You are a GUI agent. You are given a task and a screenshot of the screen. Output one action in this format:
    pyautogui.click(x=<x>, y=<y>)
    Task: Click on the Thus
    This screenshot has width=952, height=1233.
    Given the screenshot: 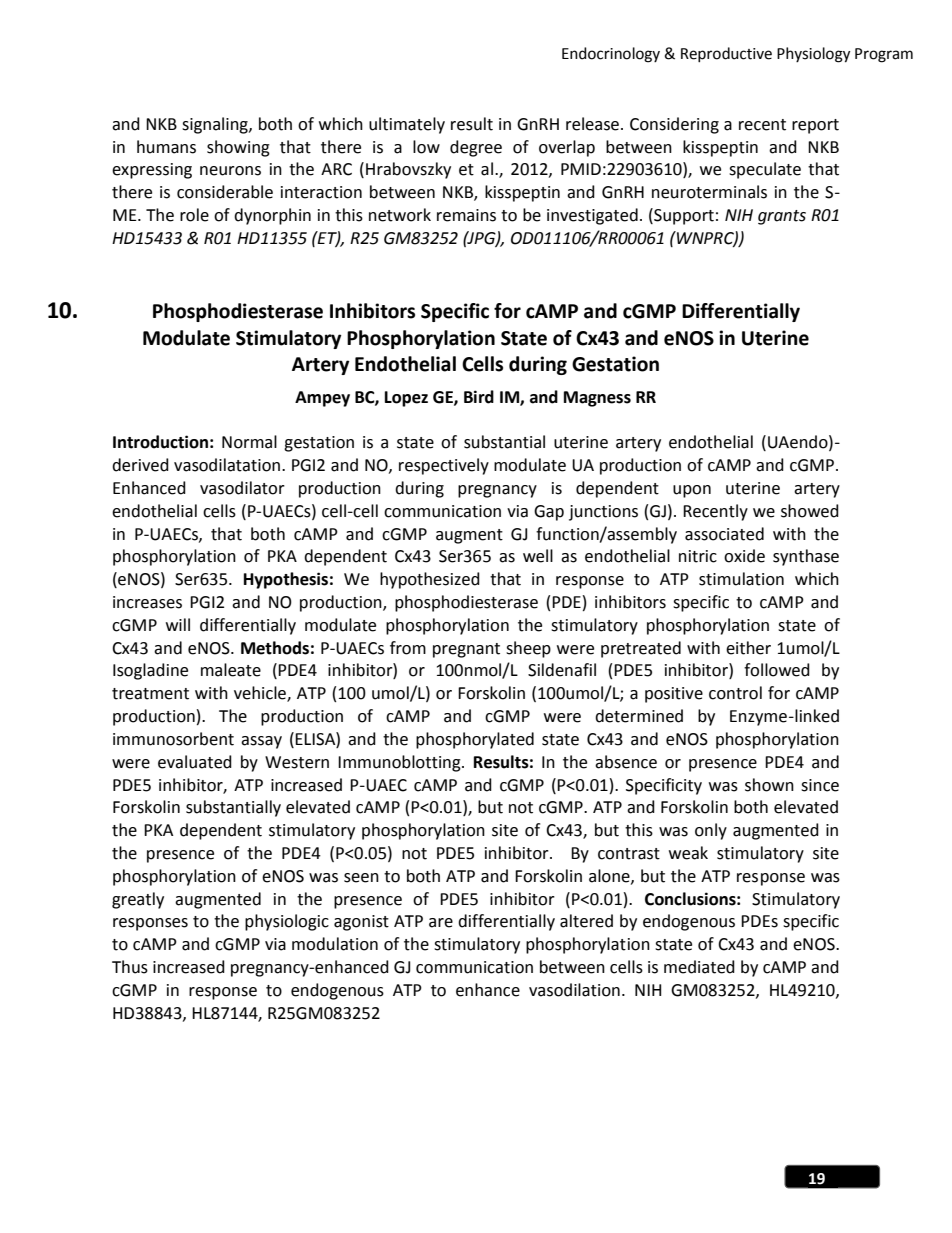 What is the action you would take?
    pyautogui.click(x=130, y=967)
